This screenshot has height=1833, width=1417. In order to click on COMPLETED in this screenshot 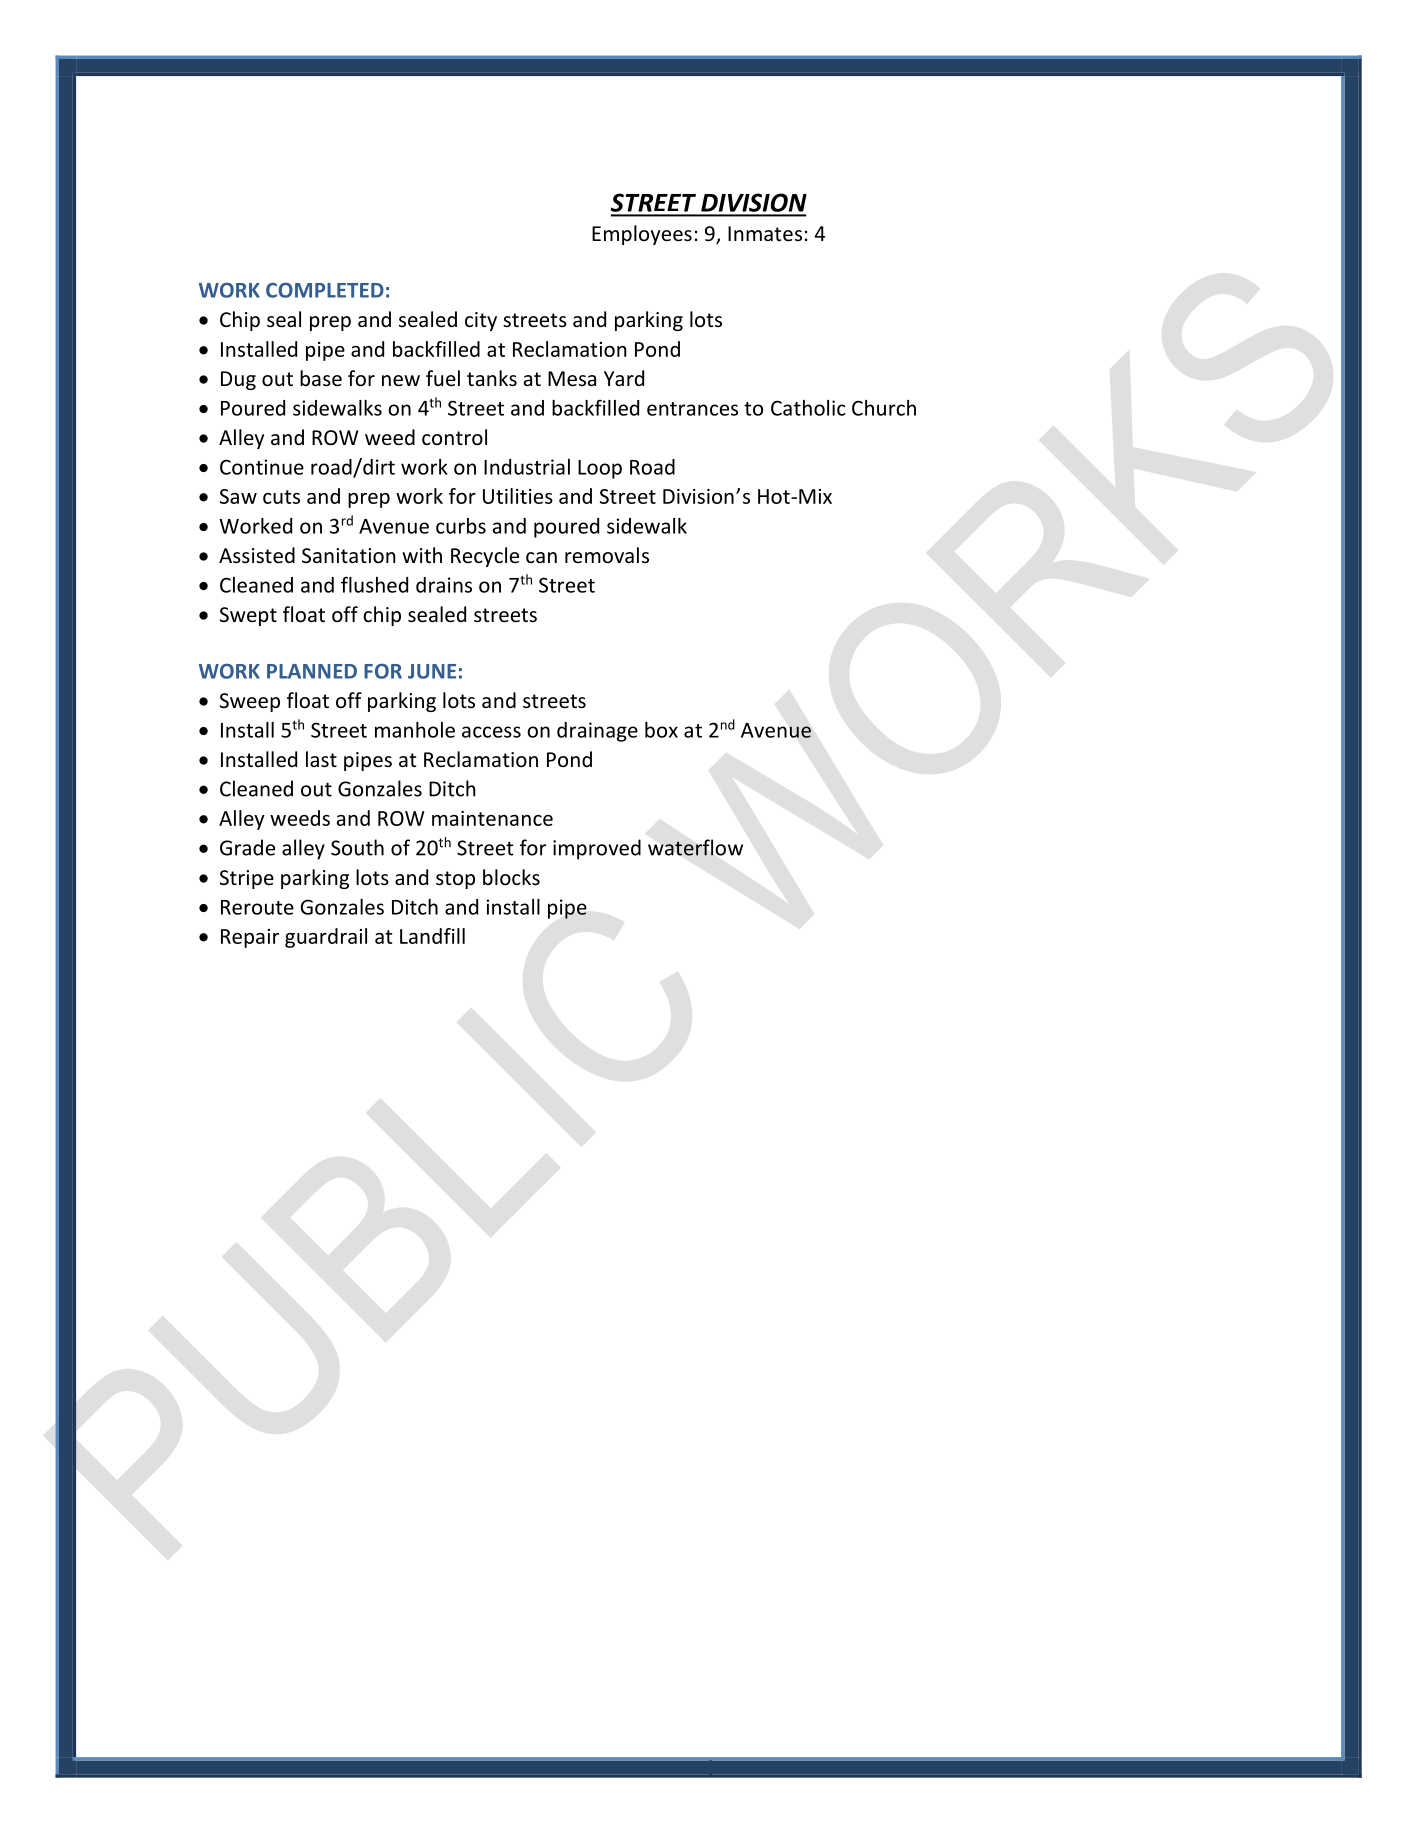, I will do `click(325, 290)`.
